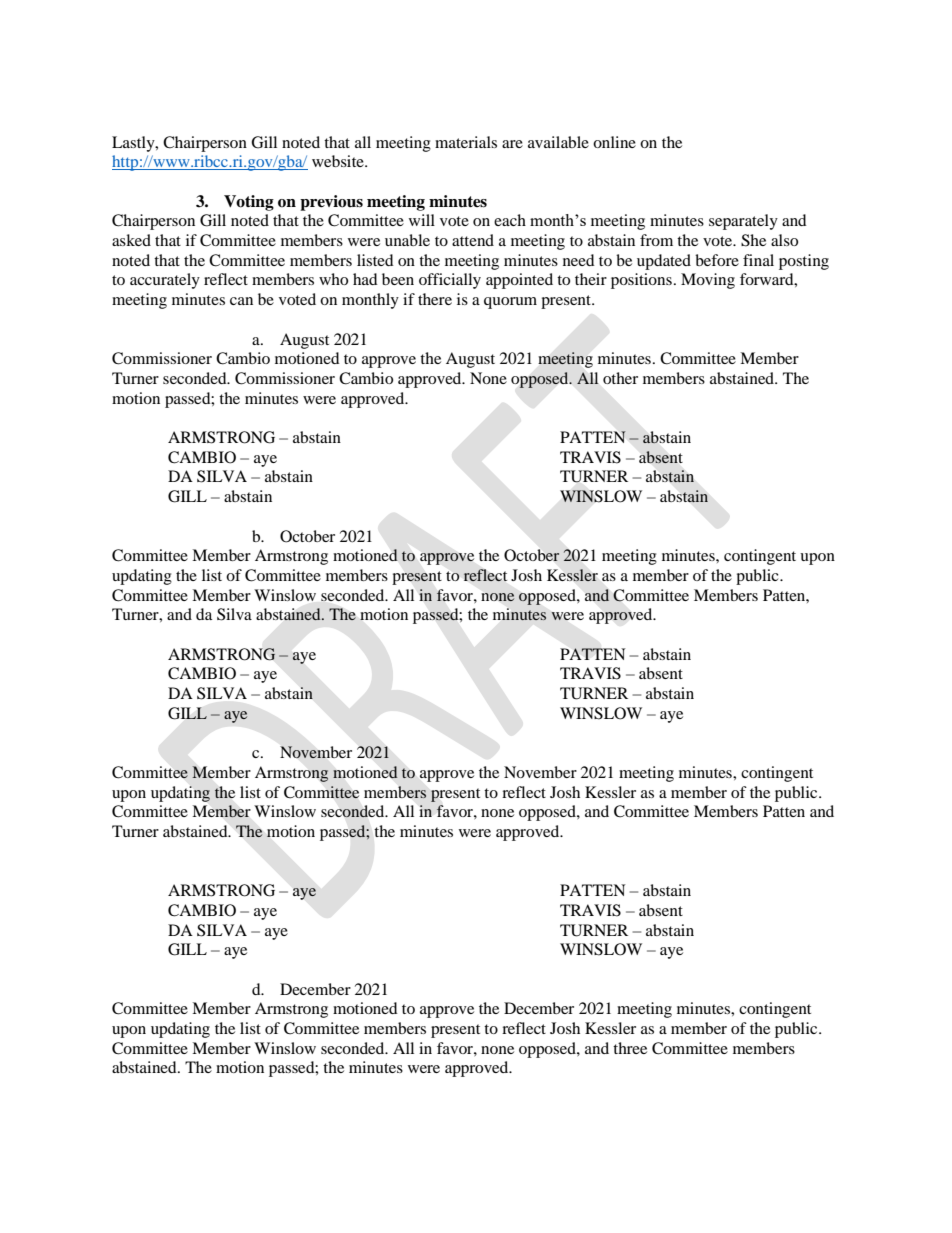  Describe the element at coordinates (510, 303) in the screenshot. I see `quorum` at that location.
